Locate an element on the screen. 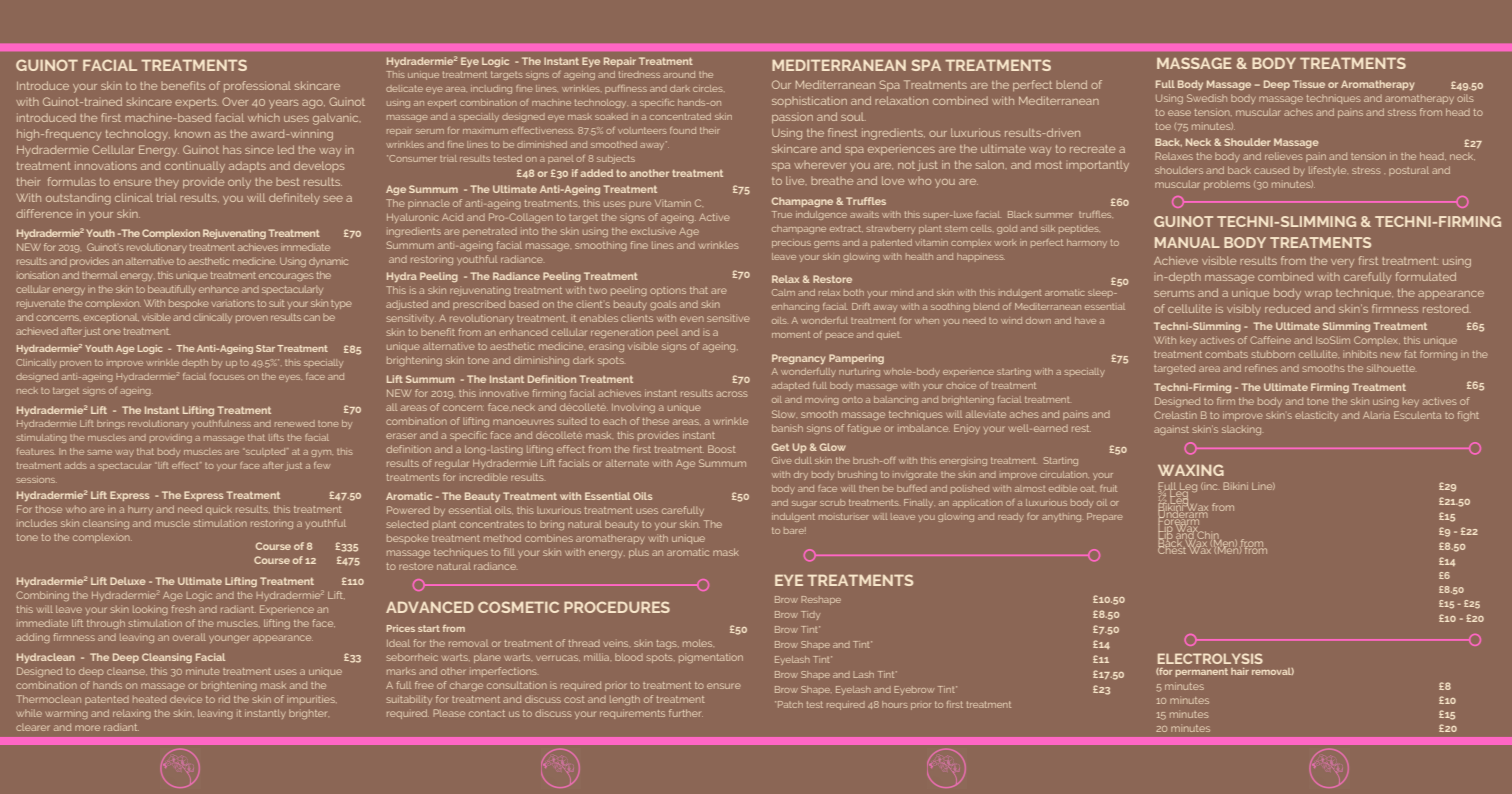 The width and height of the screenshot is (1512, 794). plus is located at coordinates (639, 553).
